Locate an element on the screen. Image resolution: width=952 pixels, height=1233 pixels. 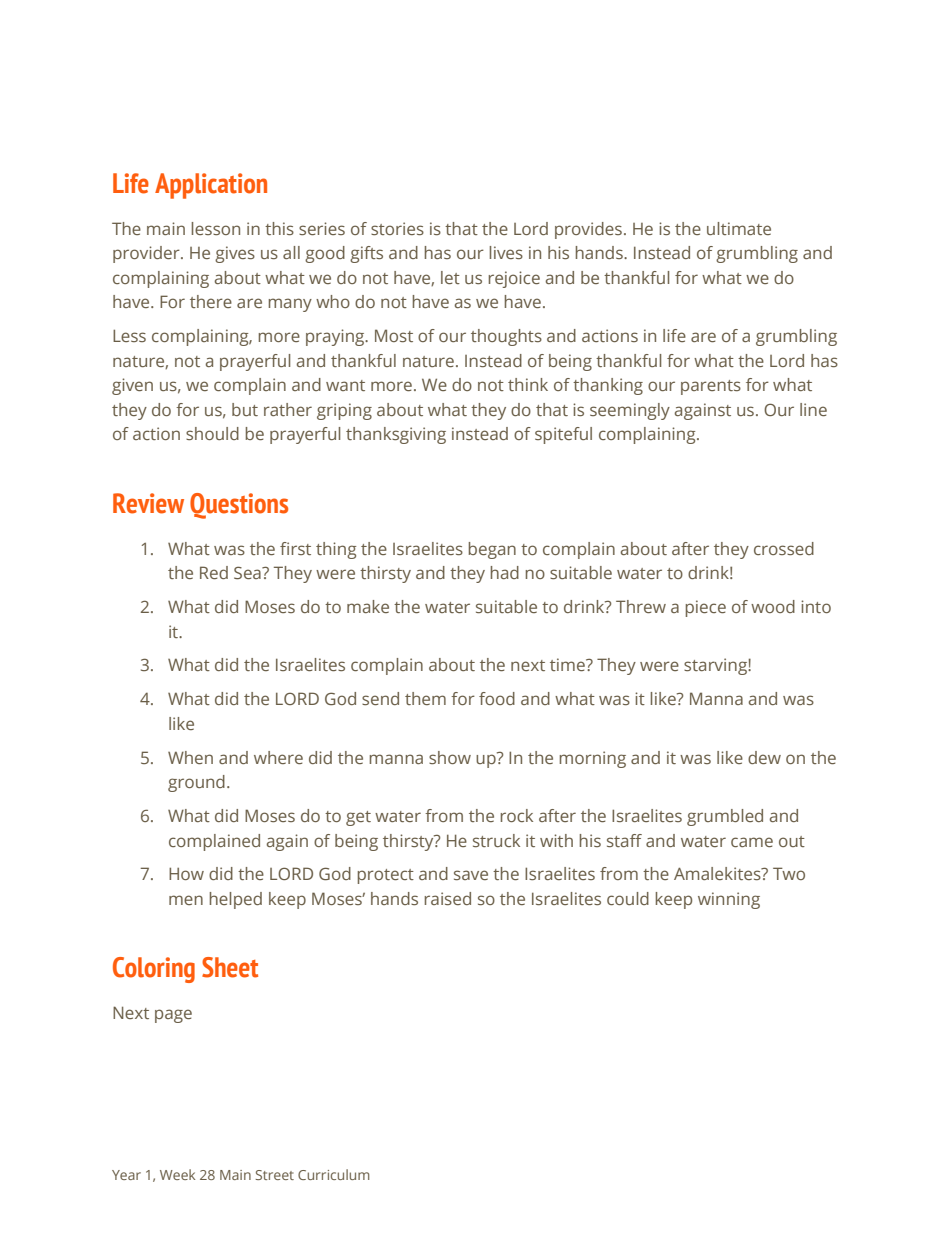
winning is located at coordinates (729, 900).
